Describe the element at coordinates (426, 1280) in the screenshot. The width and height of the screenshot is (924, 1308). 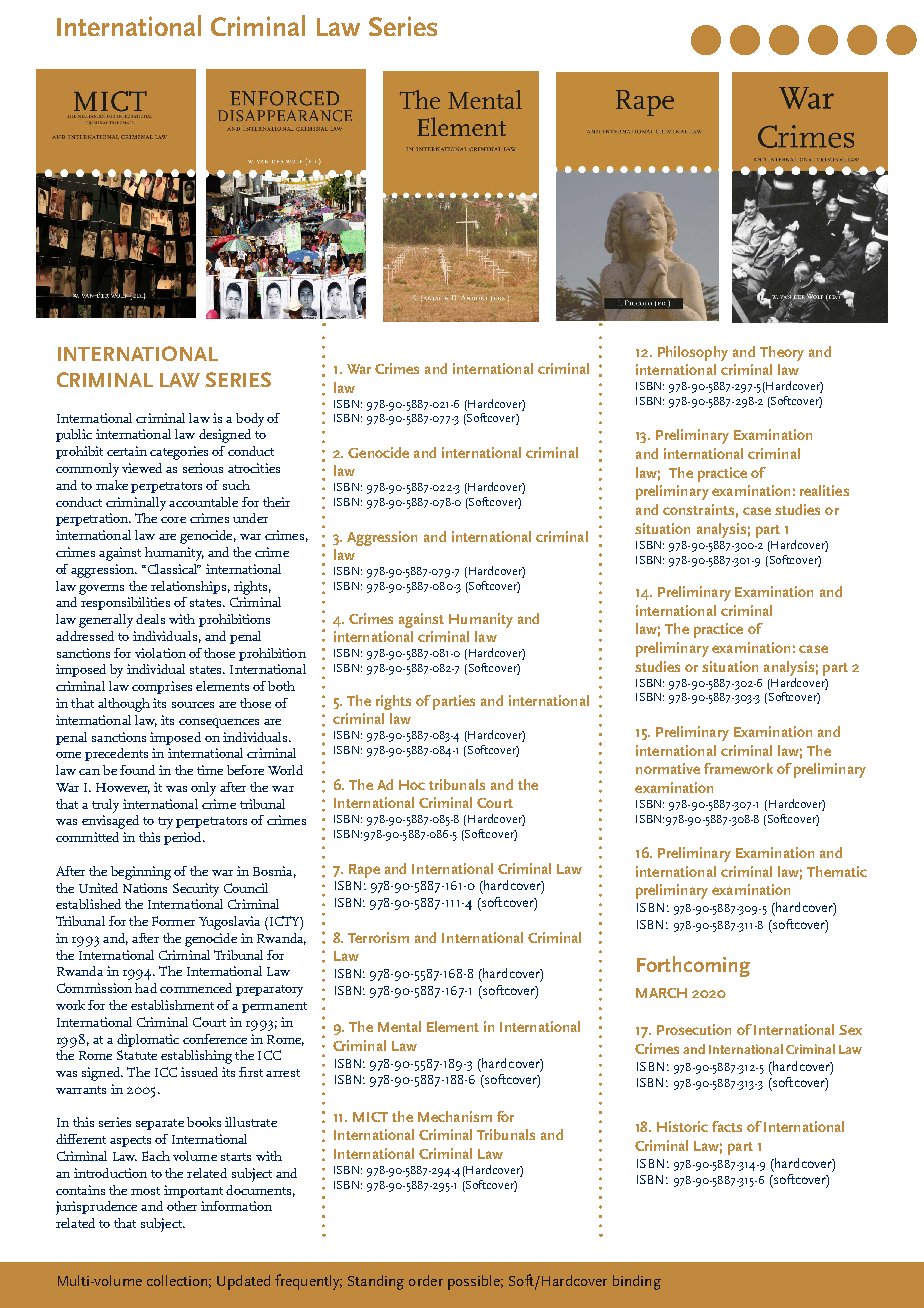
I see `order` at that location.
